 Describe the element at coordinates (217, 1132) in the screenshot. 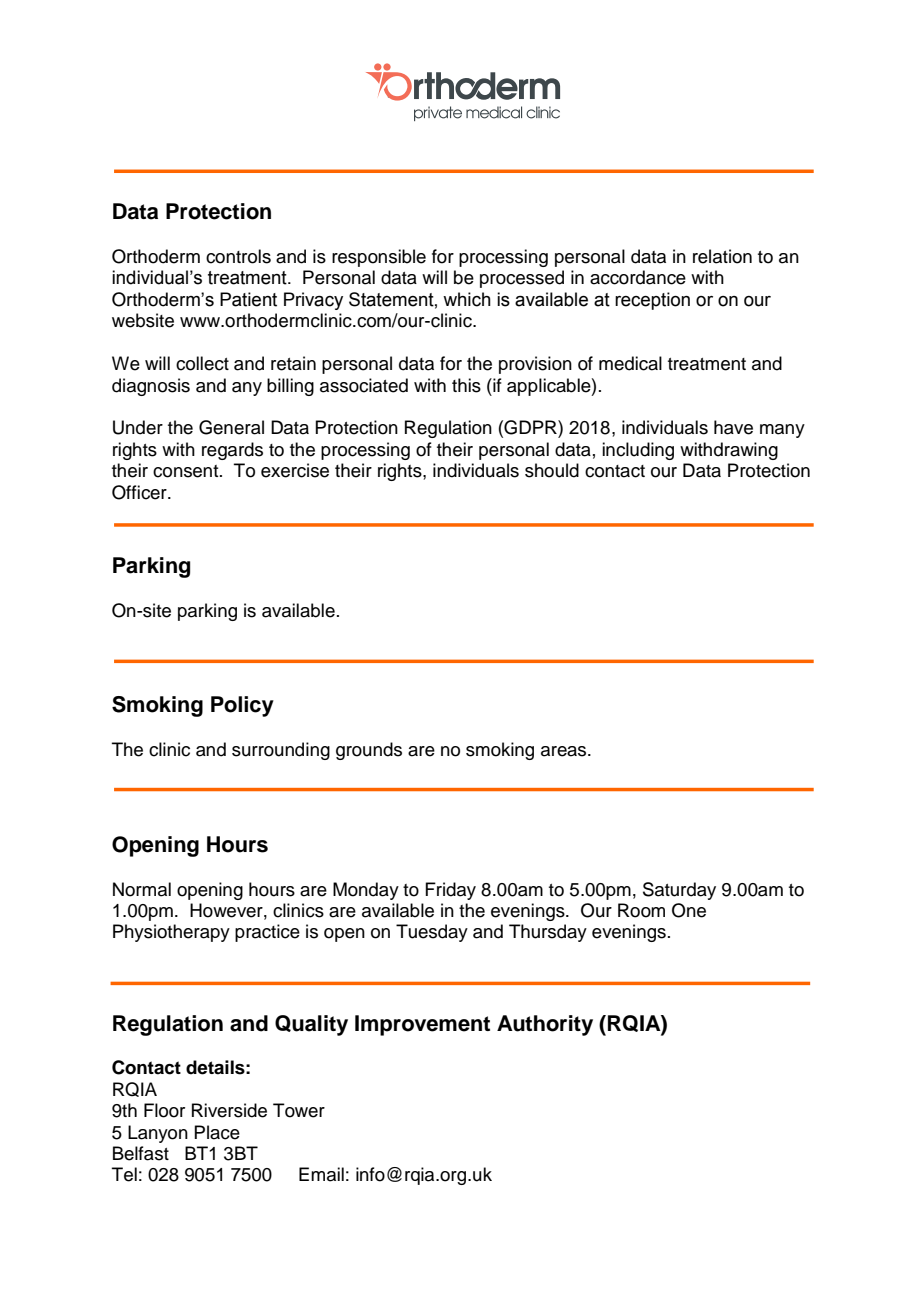

I see `Place` at that location.
